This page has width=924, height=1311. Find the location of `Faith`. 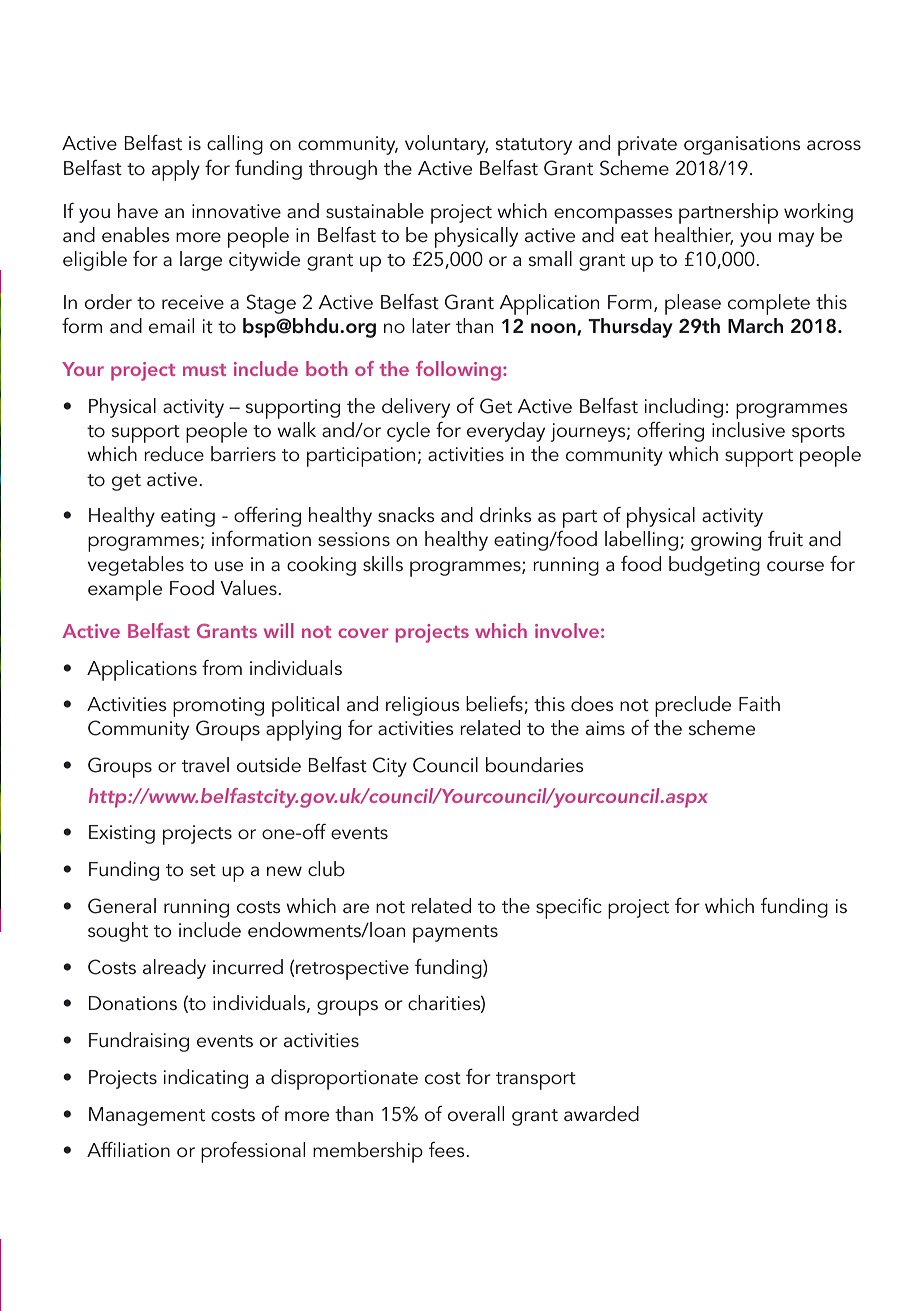

Faith is located at coordinates (759, 704).
